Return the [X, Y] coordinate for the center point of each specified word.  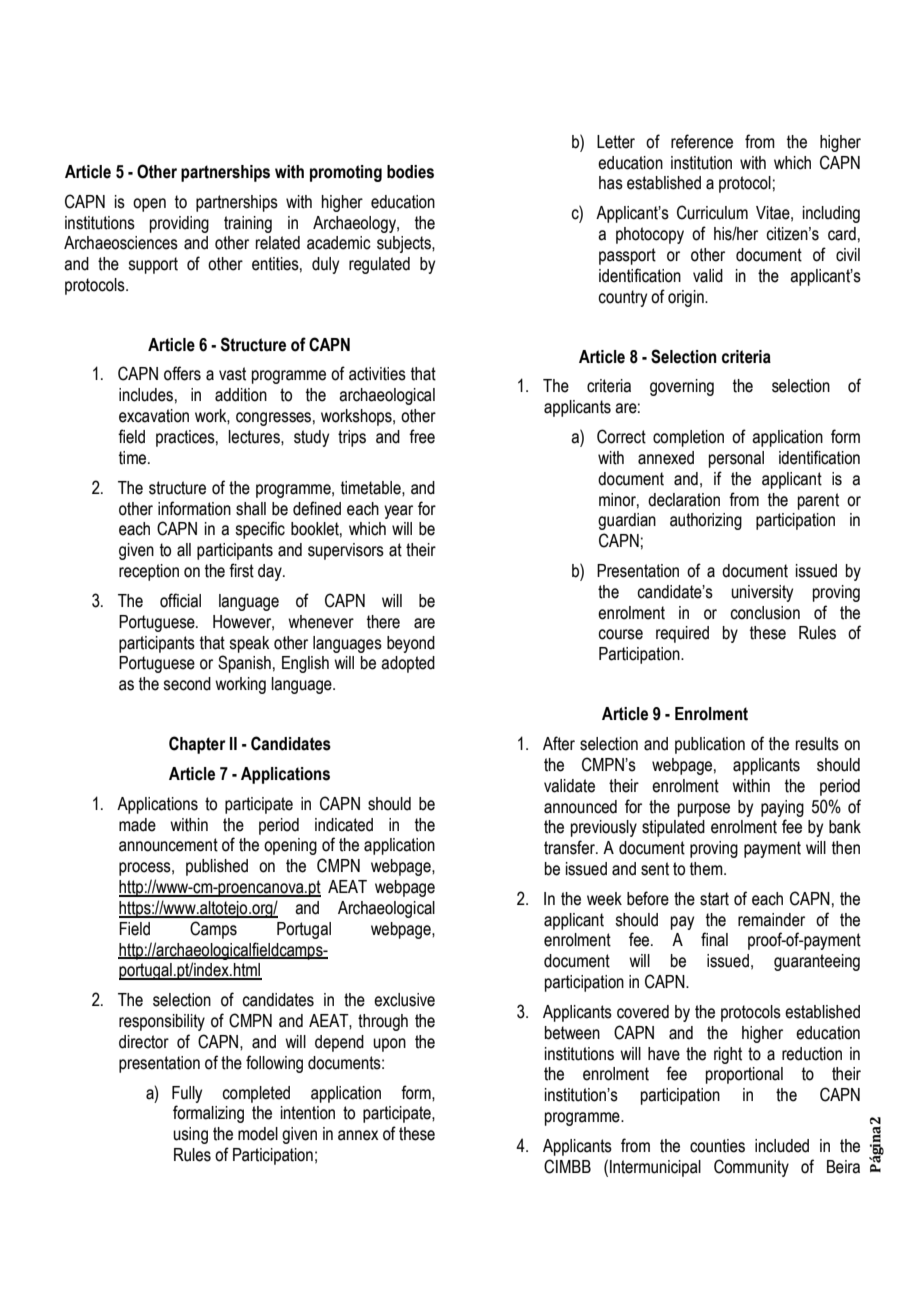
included [782, 1146]
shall [251, 509]
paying [782, 808]
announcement [168, 845]
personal [736, 459]
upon [389, 1045]
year [398, 512]
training [248, 224]
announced [580, 807]
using [190, 1135]
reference [702, 141]
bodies [410, 172]
